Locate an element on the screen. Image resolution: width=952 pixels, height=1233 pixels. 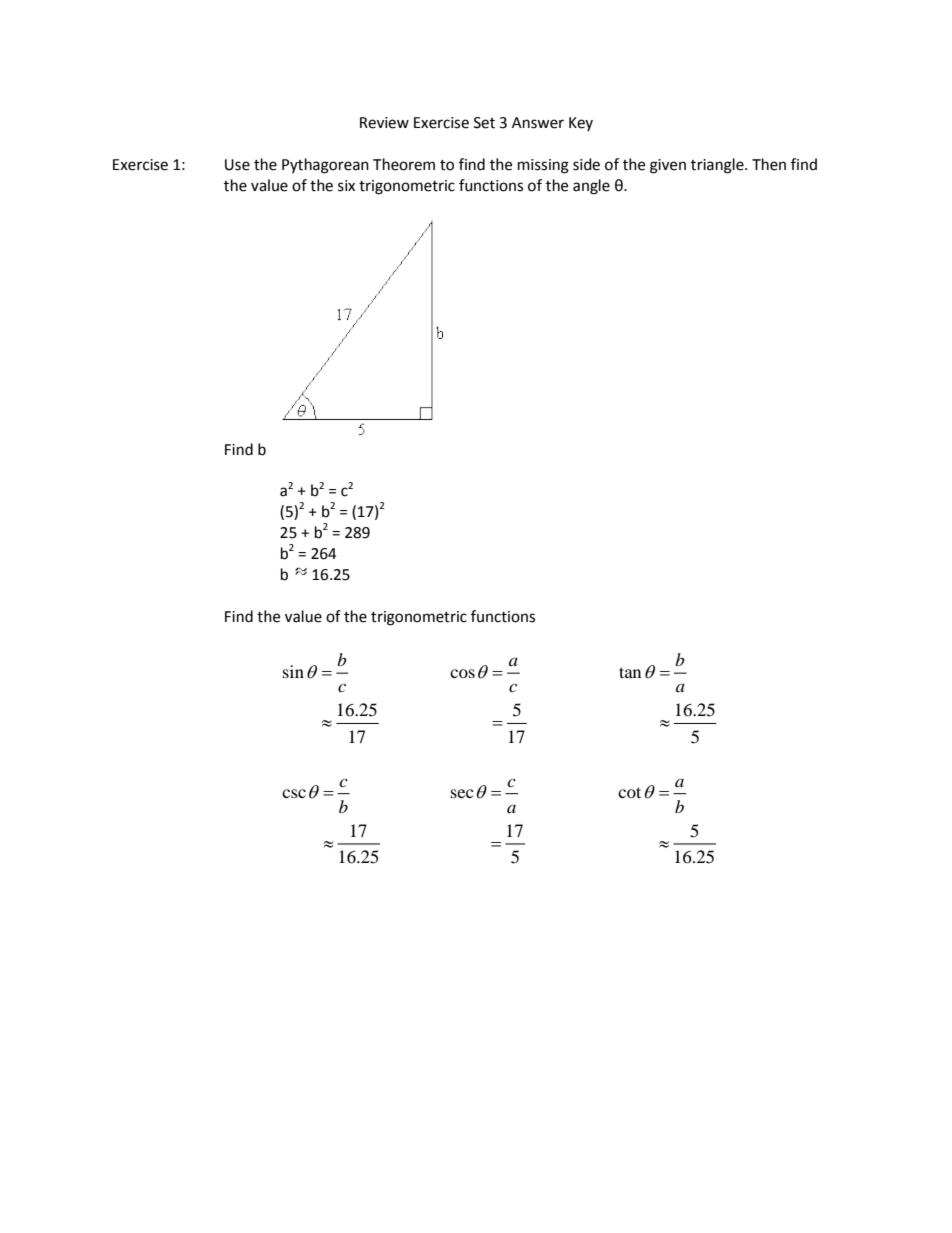
tan is located at coordinates (630, 672).
